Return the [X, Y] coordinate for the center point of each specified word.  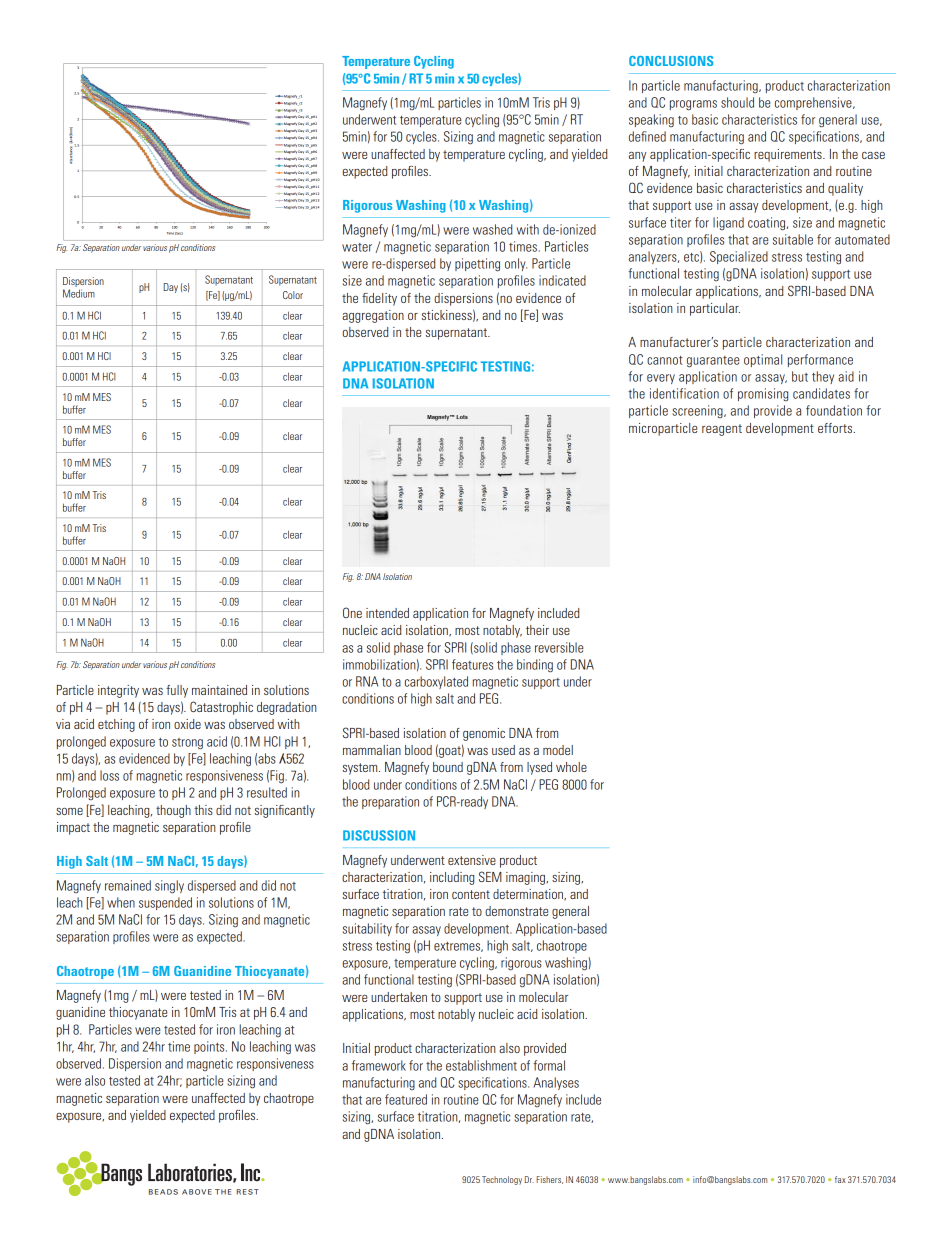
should [737, 102]
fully [177, 691]
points [210, 1047]
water [357, 247]
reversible [559, 647]
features [472, 664]
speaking [651, 120]
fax [840, 1179]
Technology [502, 1180]
